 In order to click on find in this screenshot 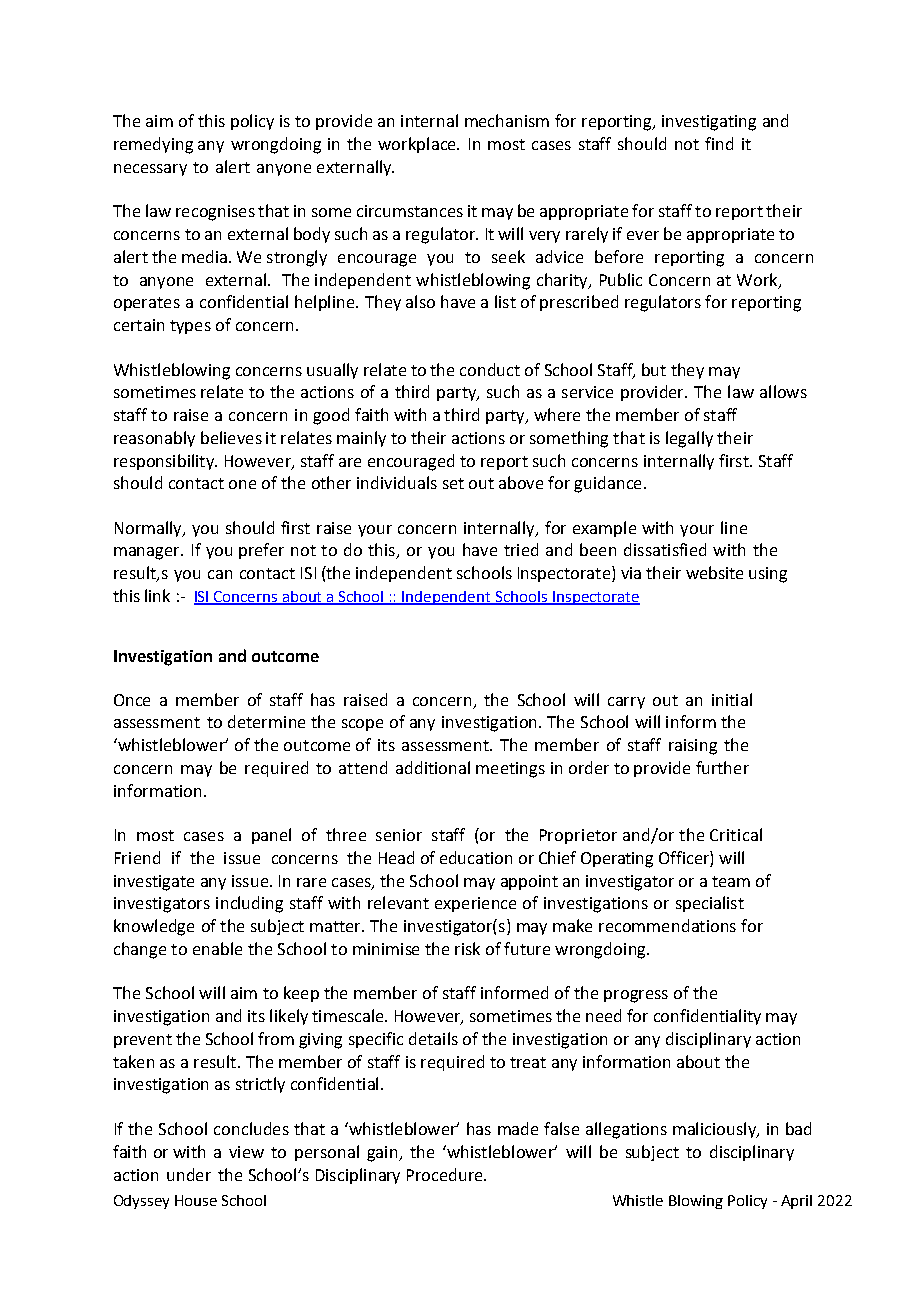, I will do `click(719, 143)`.
